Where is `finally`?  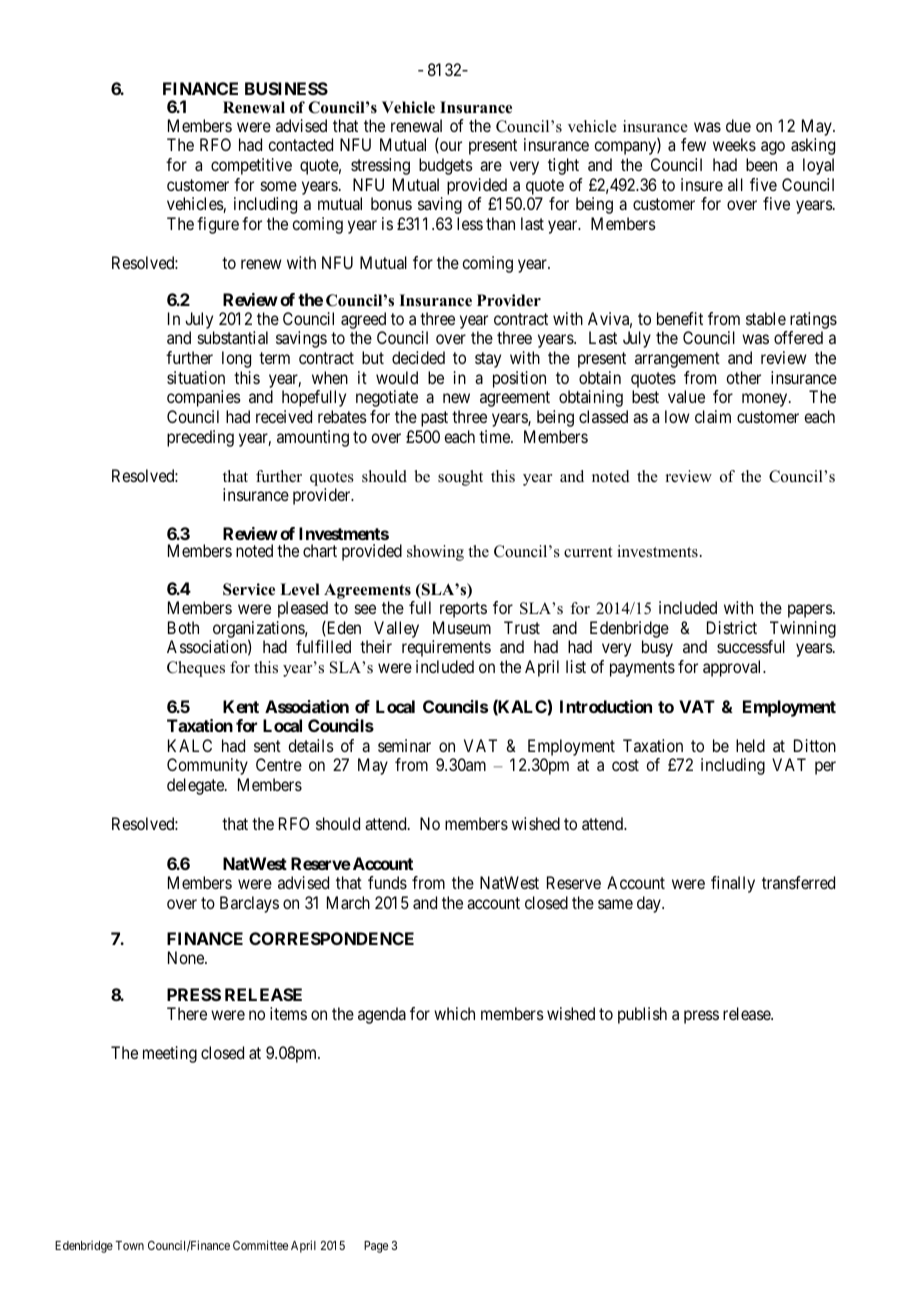 finally is located at coordinates (733, 884).
